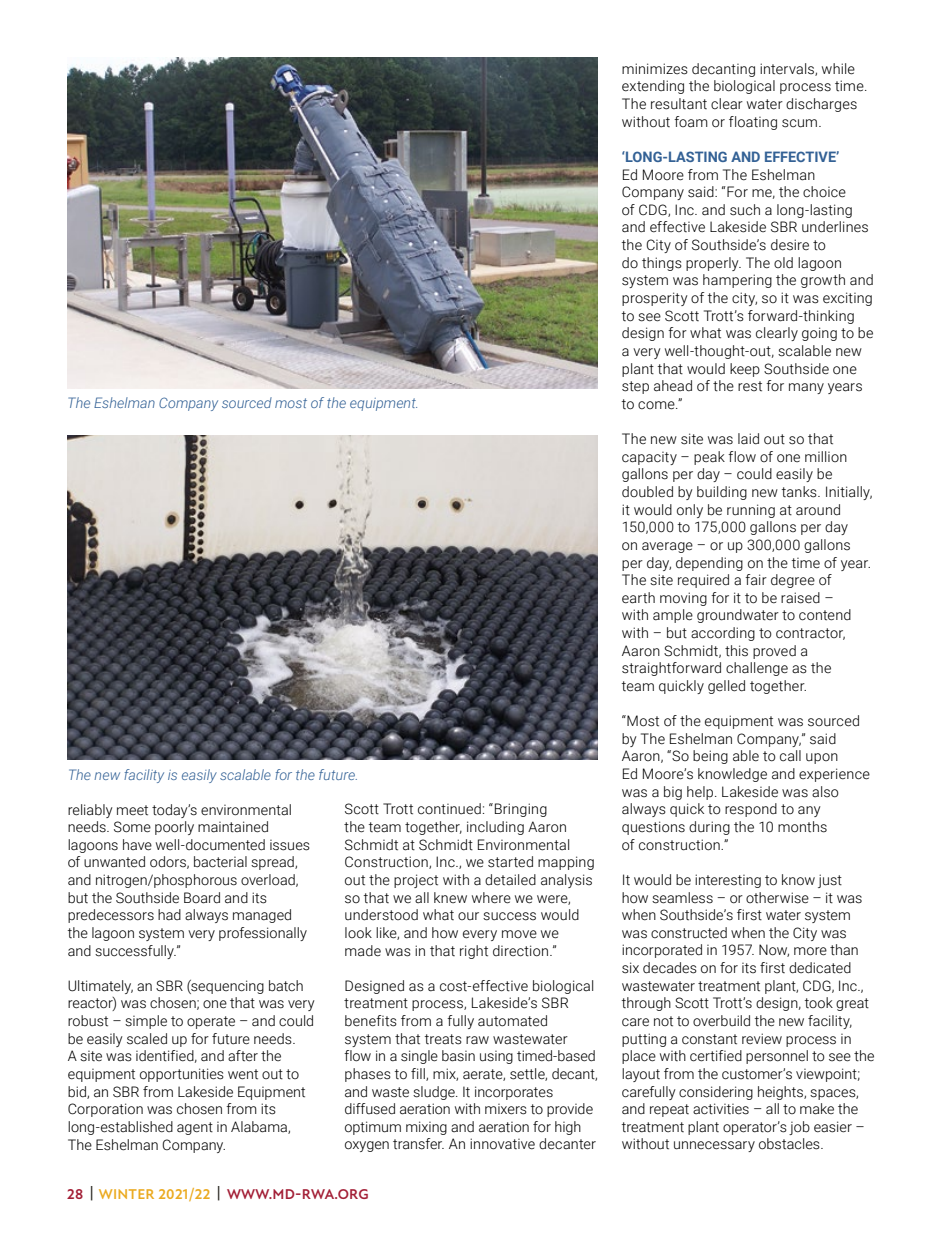  I want to click on floating, so click(753, 123).
